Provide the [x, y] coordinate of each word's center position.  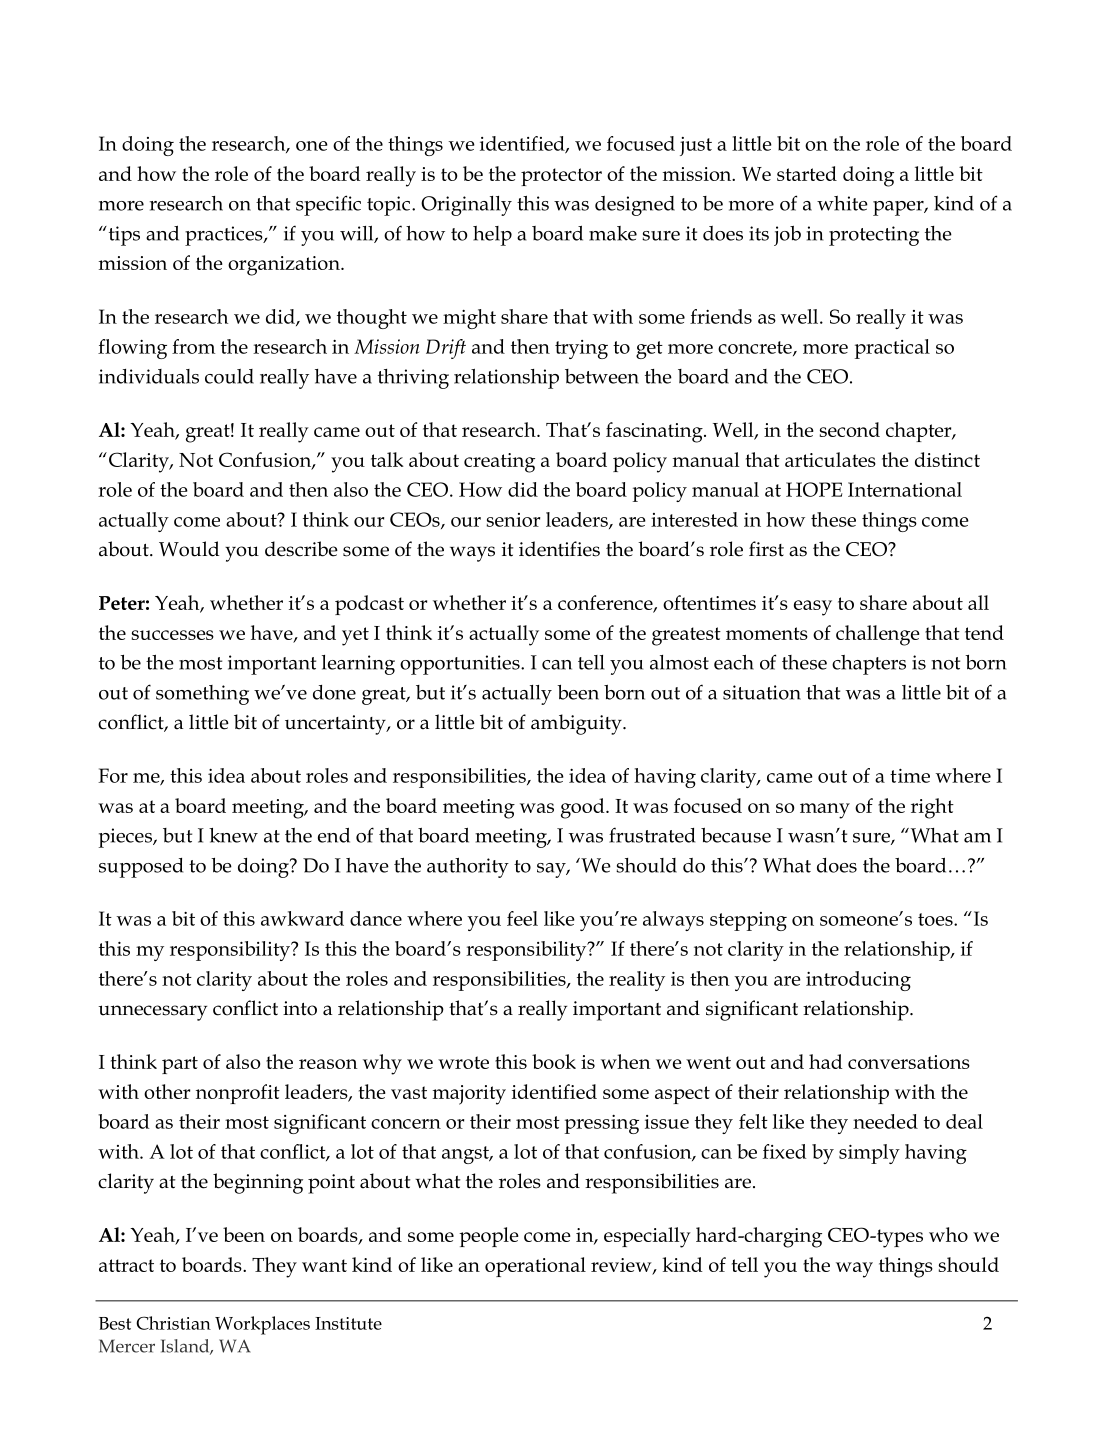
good [584, 808]
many [825, 811]
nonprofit [238, 1094]
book [554, 1061]
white [842, 203]
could [229, 376]
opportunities [461, 665]
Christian [173, 1323]
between [602, 376]
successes [173, 635]
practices [225, 236]
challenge [878, 635]
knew [233, 835]
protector [561, 177]
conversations [909, 1062]
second [850, 429]
